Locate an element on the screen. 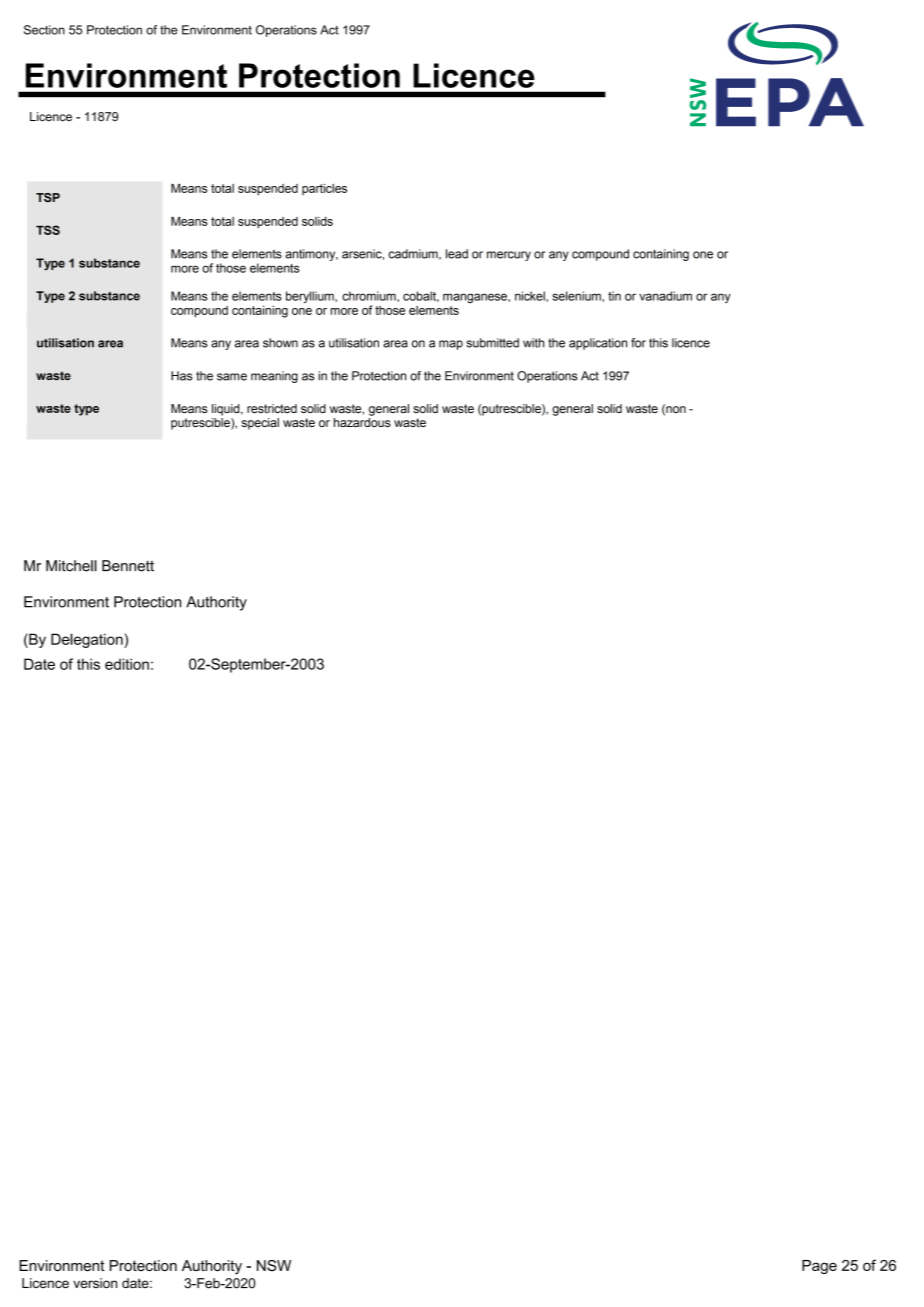 The image size is (924, 1307). edition is located at coordinates (127, 664).
